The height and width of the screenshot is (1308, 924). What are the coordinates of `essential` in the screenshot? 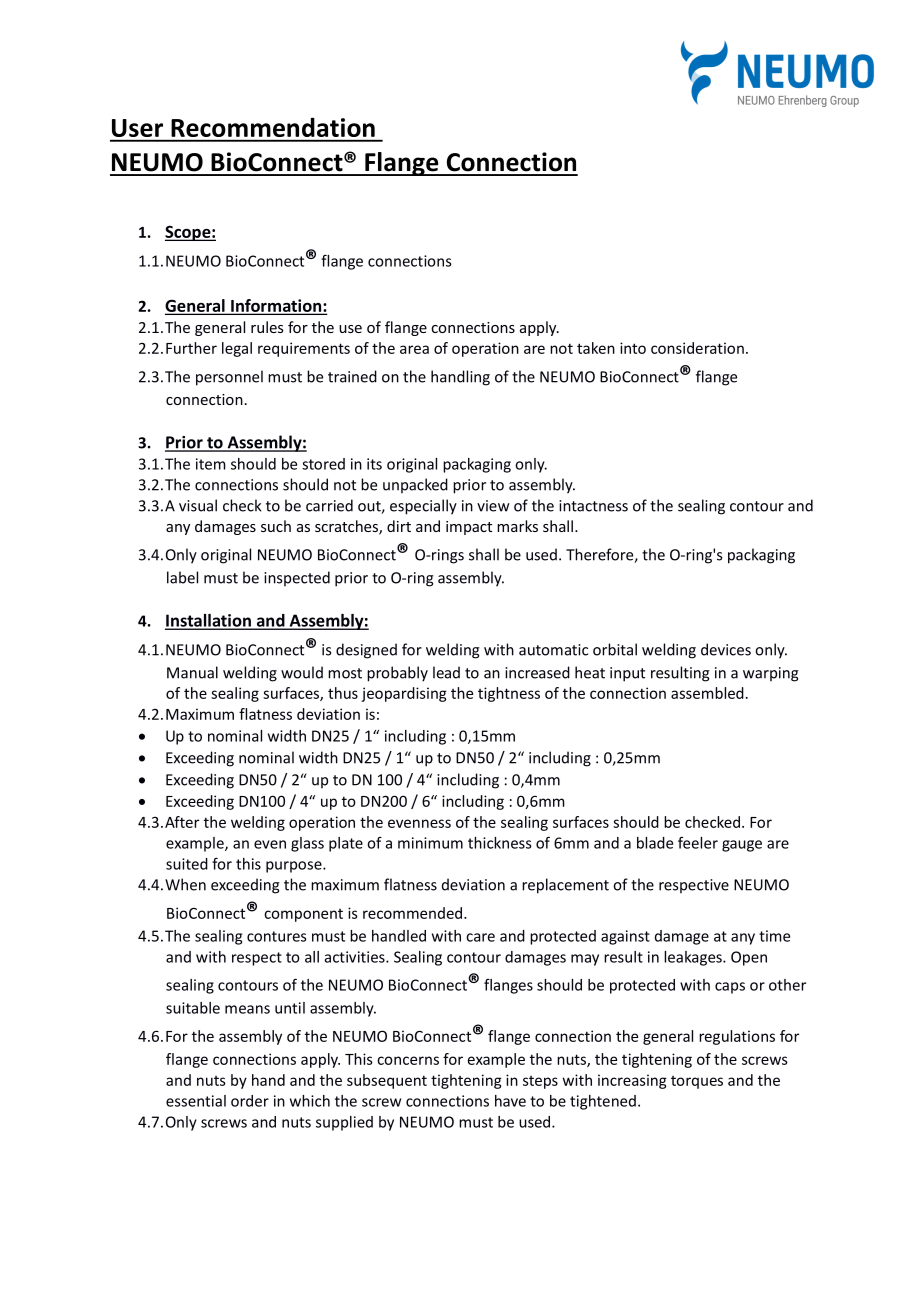 It's located at (196, 1101).
